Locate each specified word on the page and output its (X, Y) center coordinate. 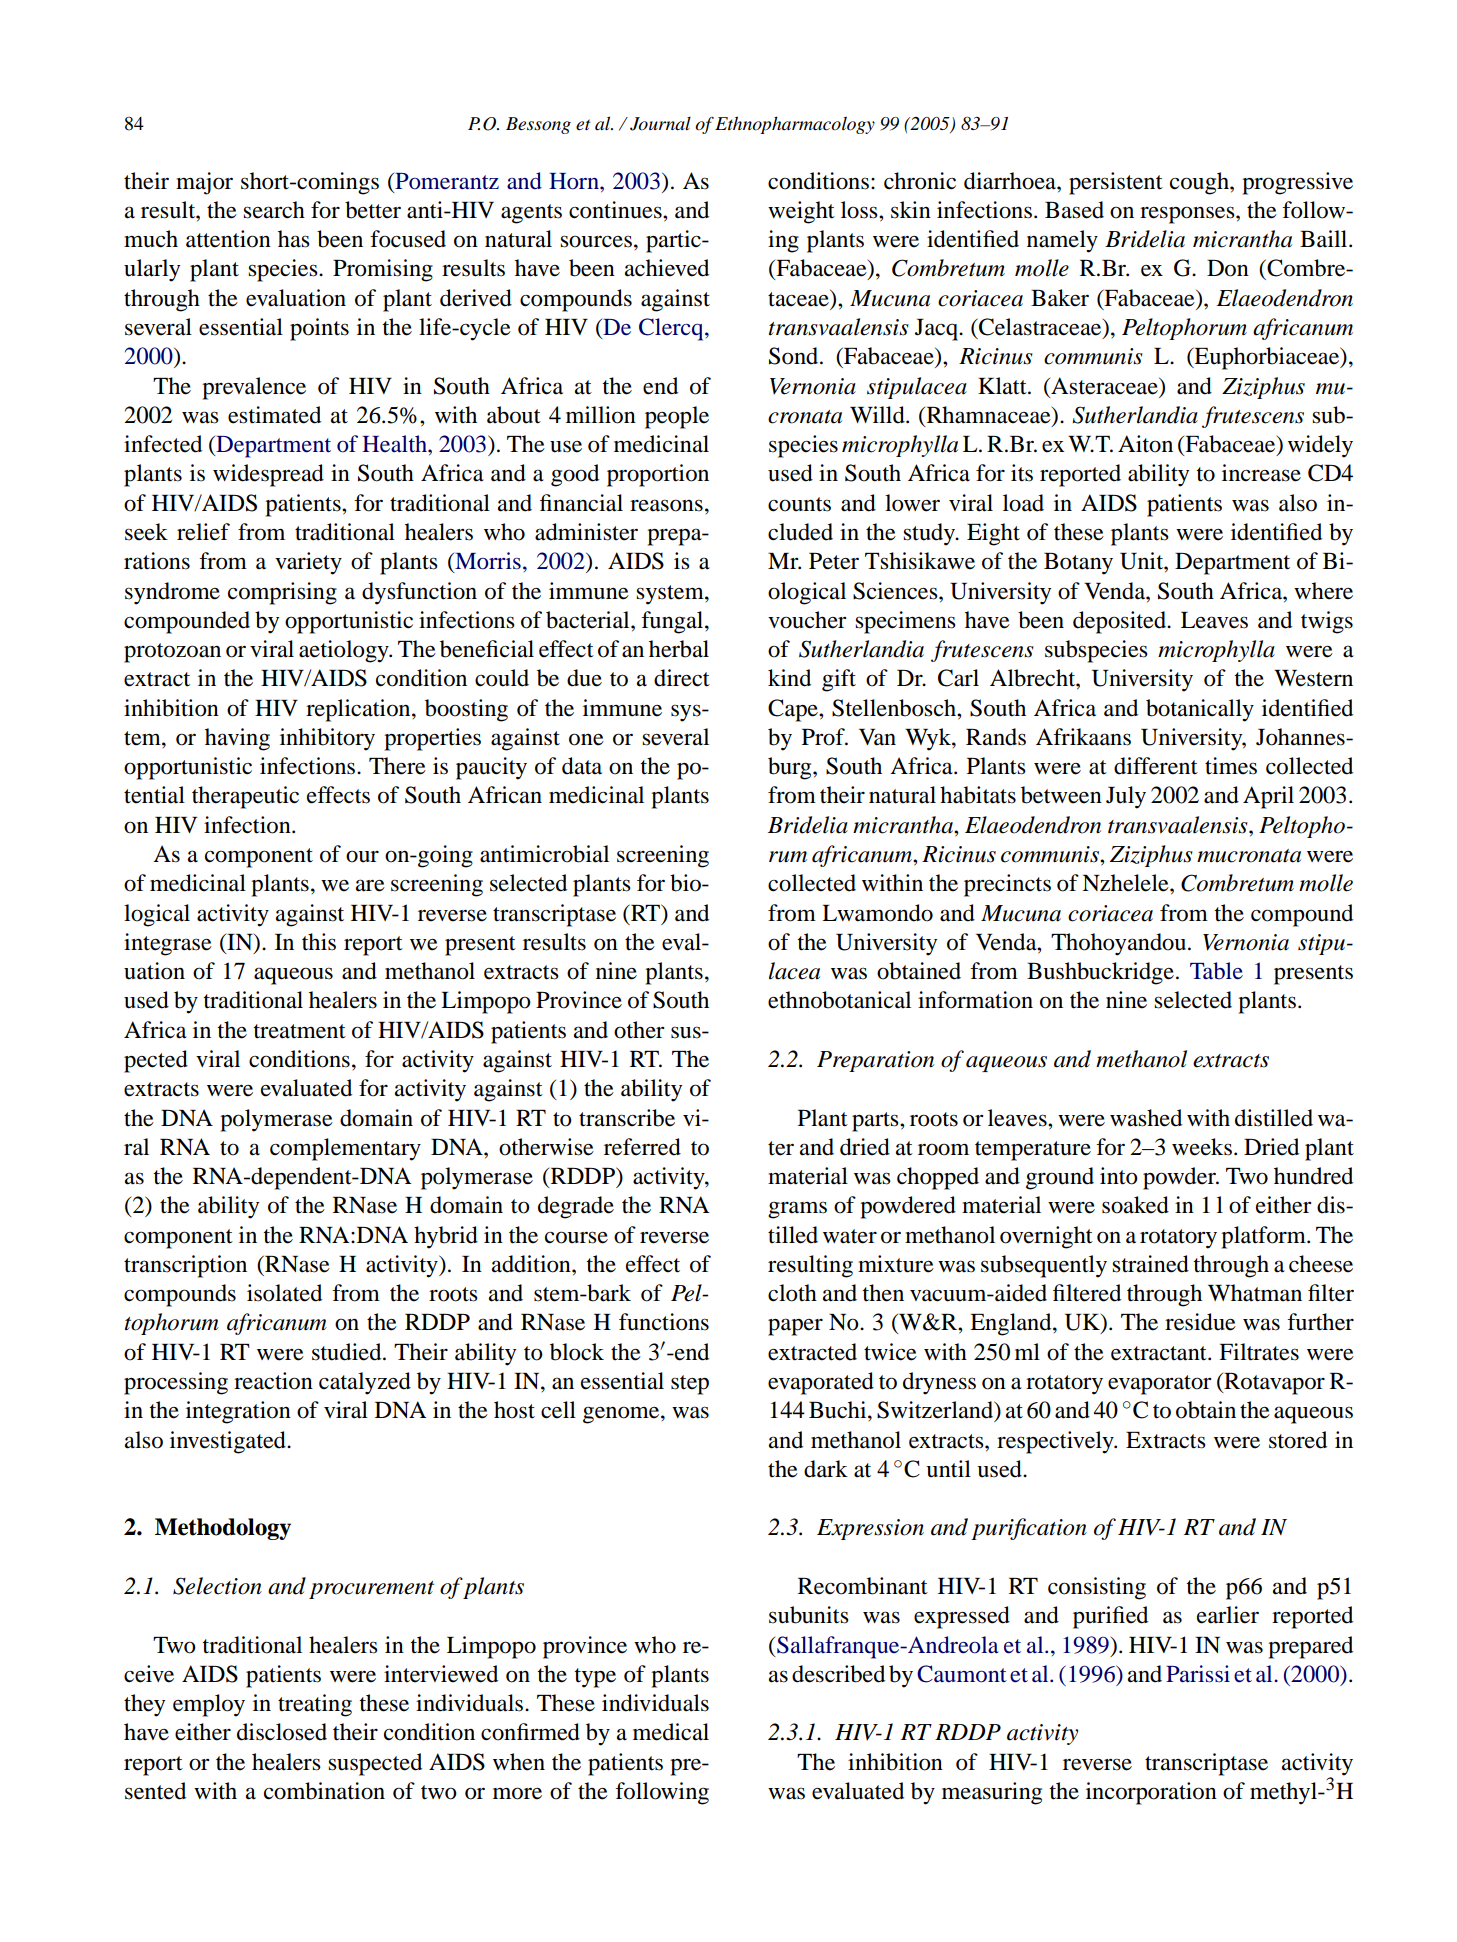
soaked (1135, 1205)
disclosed (282, 1732)
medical (671, 1732)
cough (1200, 183)
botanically (1200, 710)
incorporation (1151, 1793)
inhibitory (327, 739)
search (274, 210)
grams (797, 1210)
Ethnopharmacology (795, 125)
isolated (284, 1293)
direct (682, 678)
